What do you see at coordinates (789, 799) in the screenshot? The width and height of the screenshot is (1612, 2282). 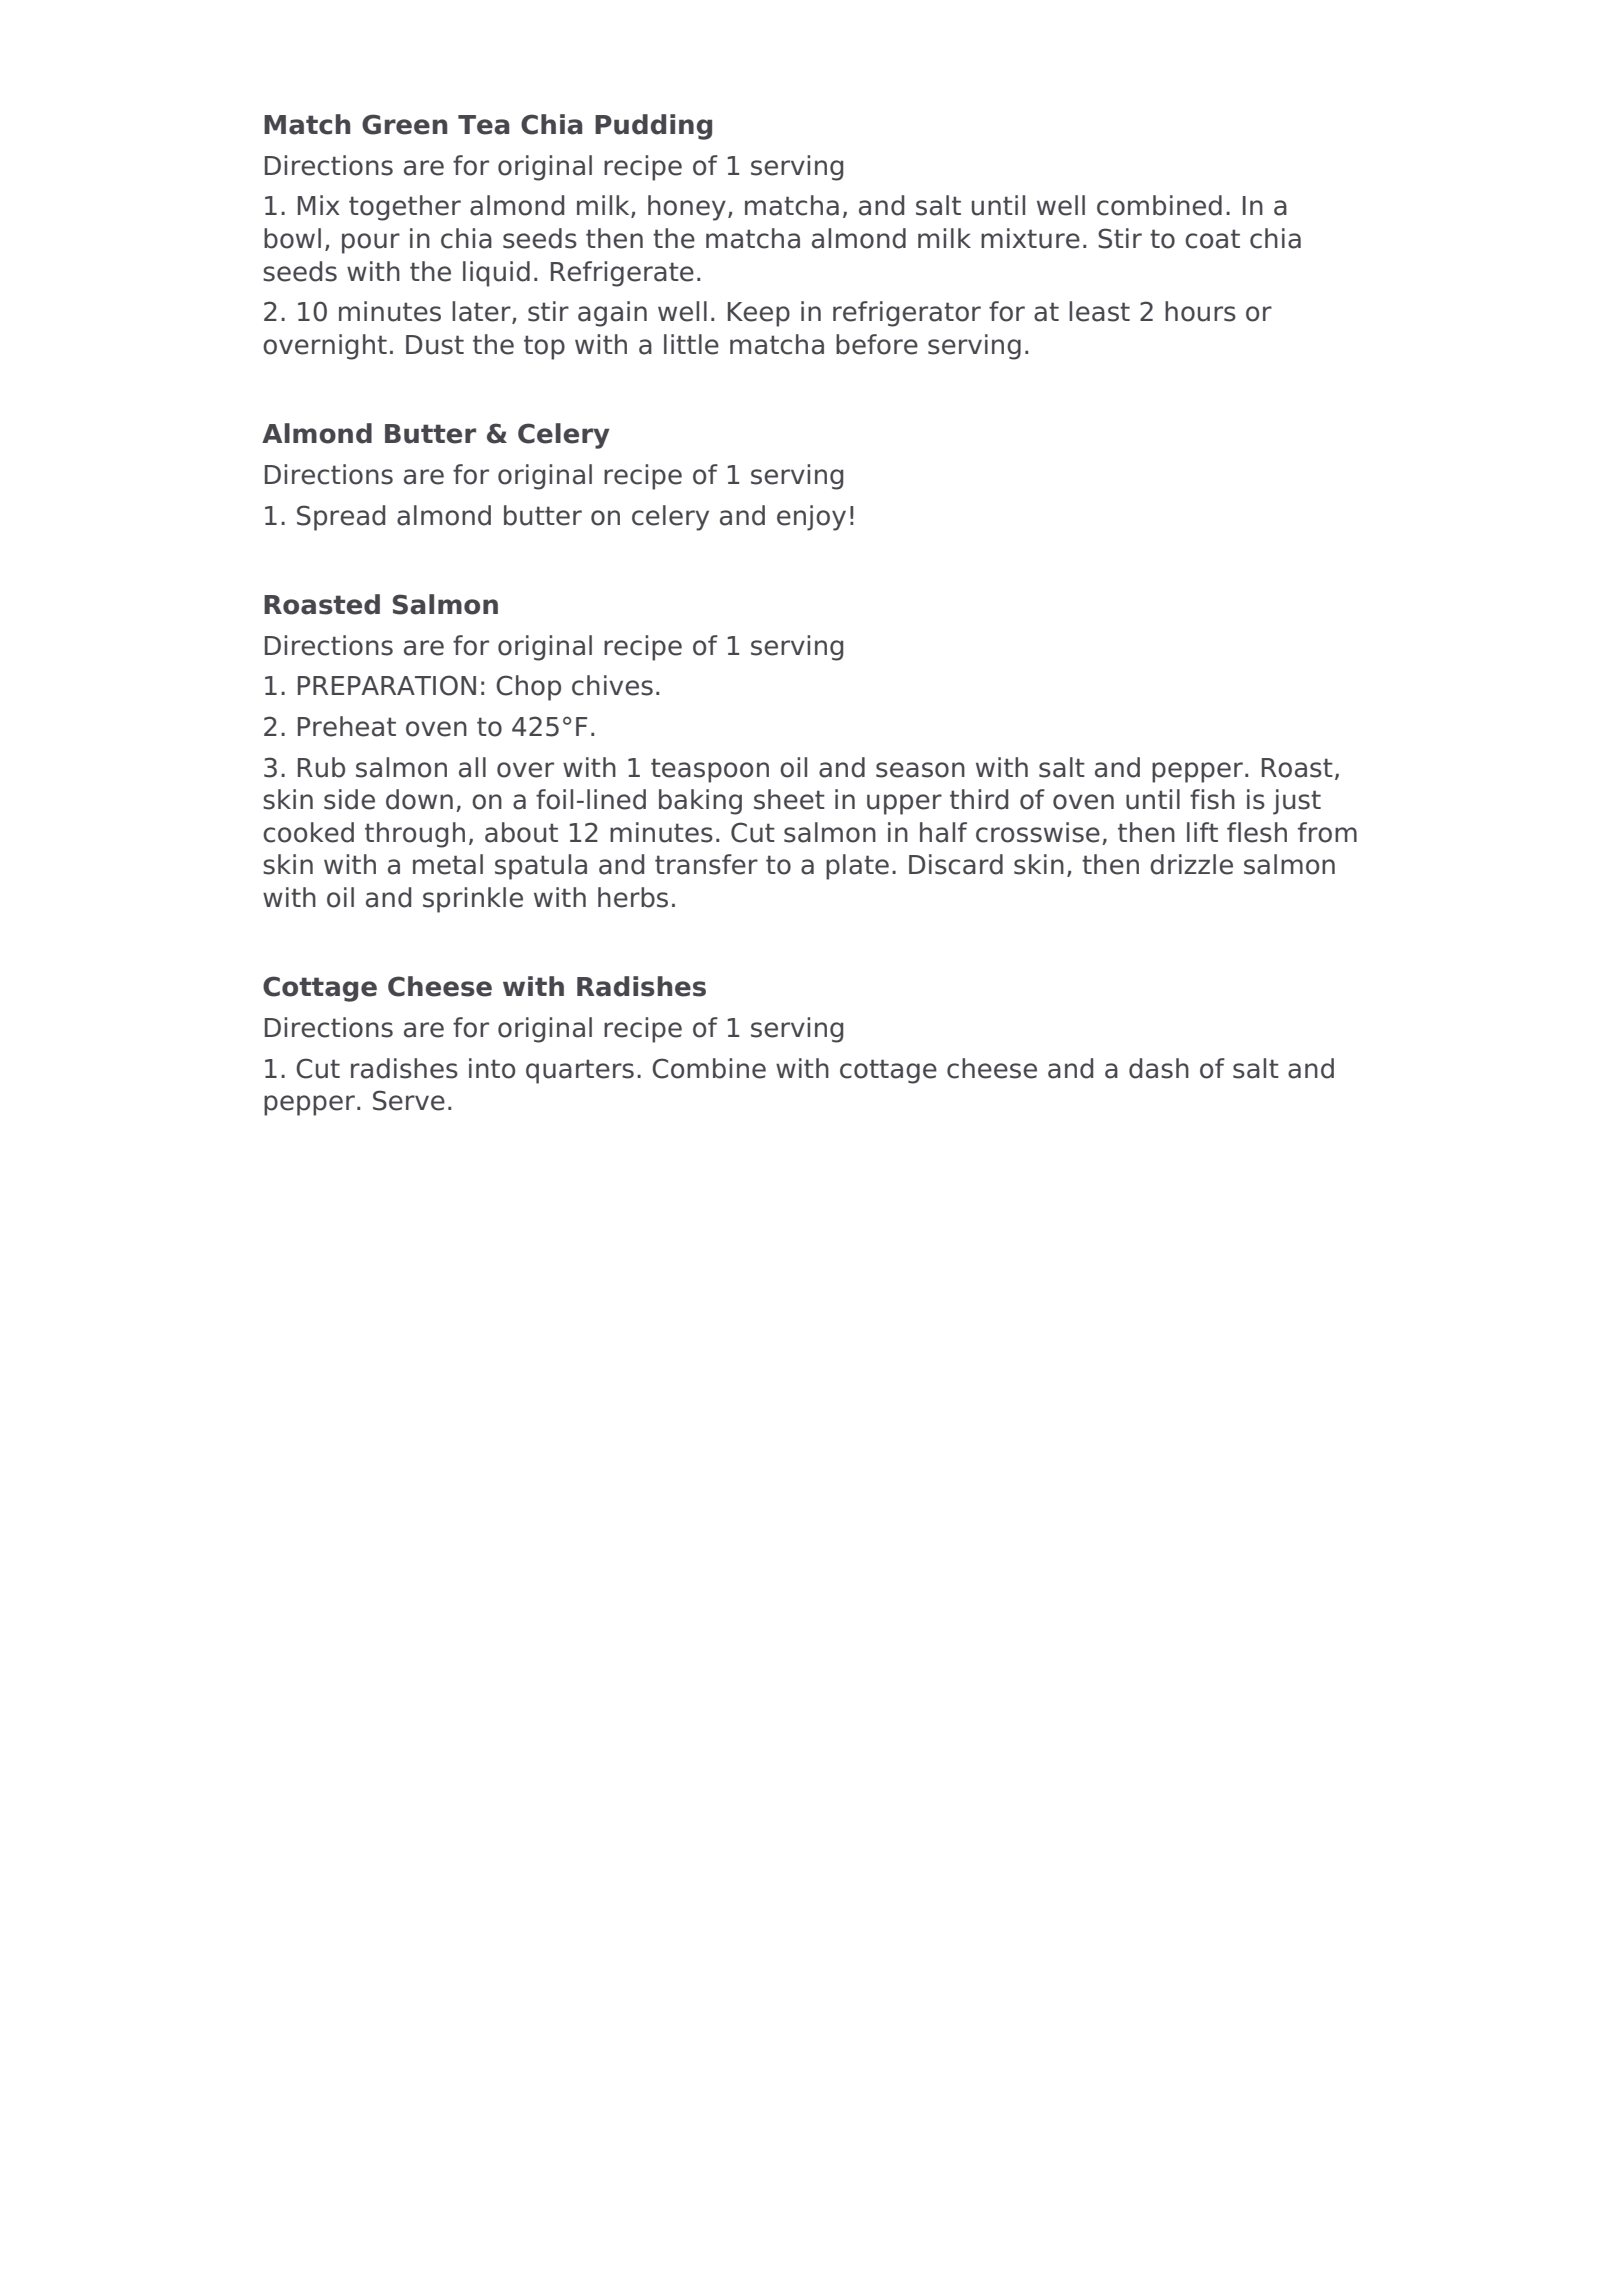 I see `sheet` at bounding box center [789, 799].
